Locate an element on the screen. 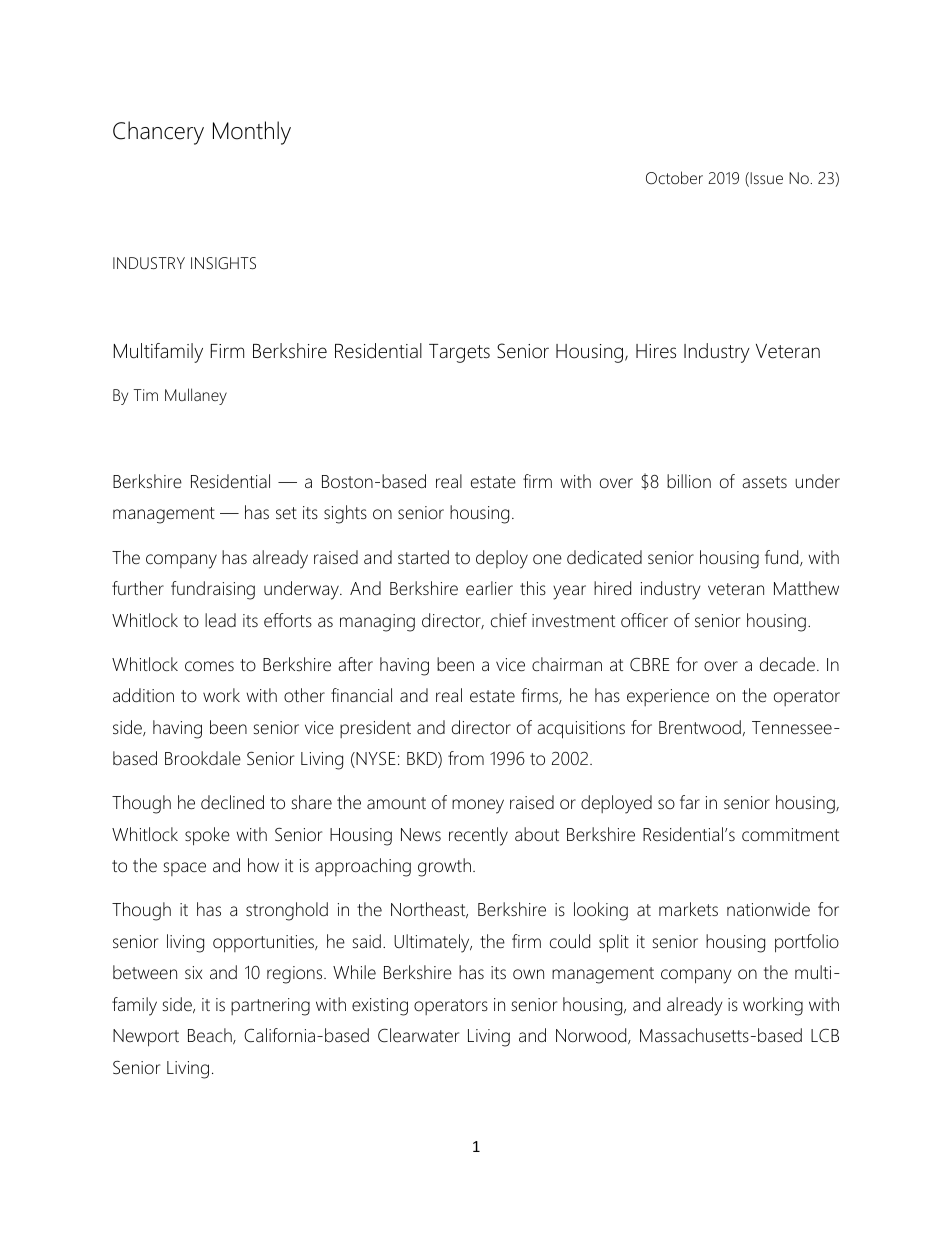 Image resolution: width=952 pixels, height=1233 pixels. Targets is located at coordinates (459, 353).
